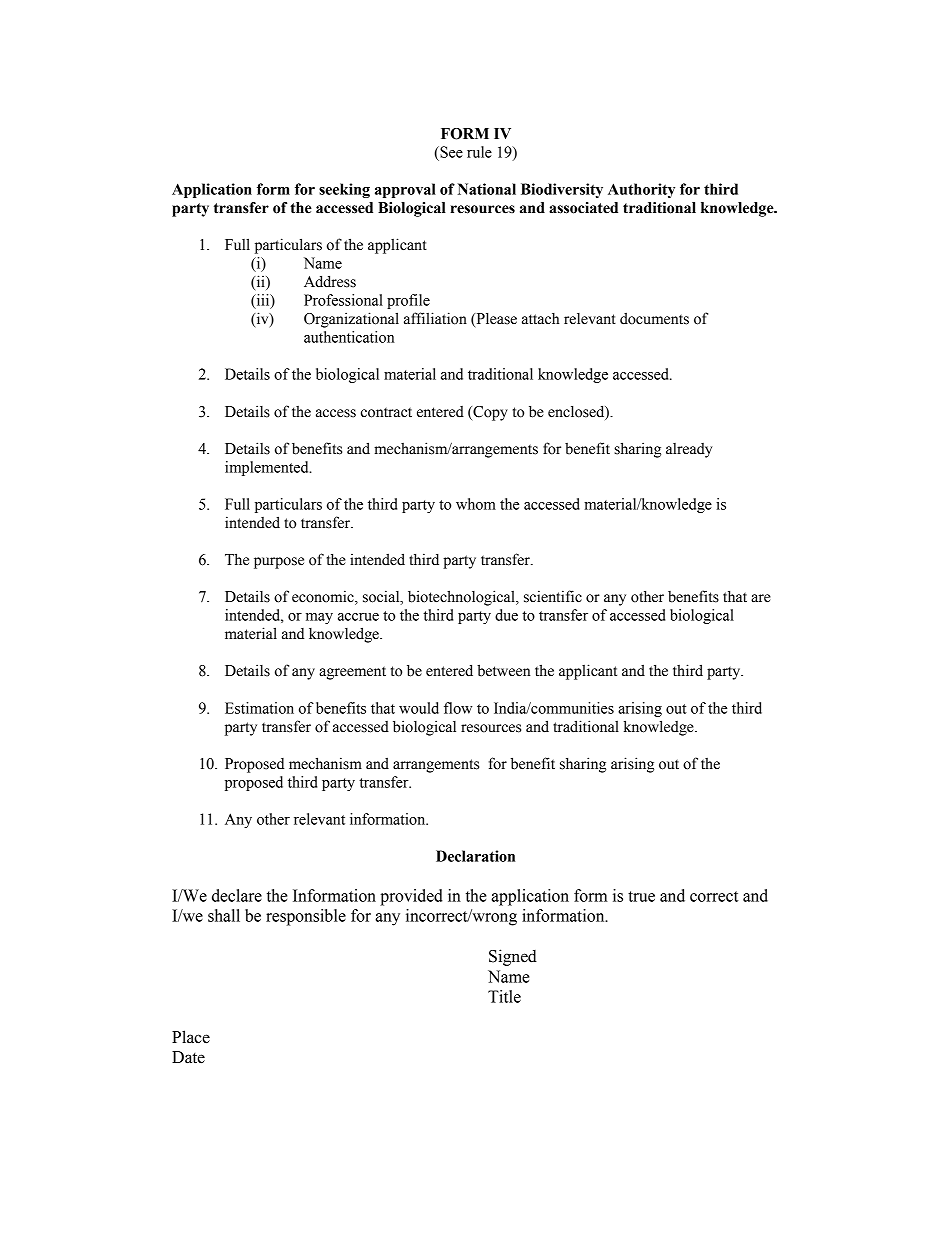  What do you see at coordinates (504, 996) in the screenshot?
I see `Title` at bounding box center [504, 996].
